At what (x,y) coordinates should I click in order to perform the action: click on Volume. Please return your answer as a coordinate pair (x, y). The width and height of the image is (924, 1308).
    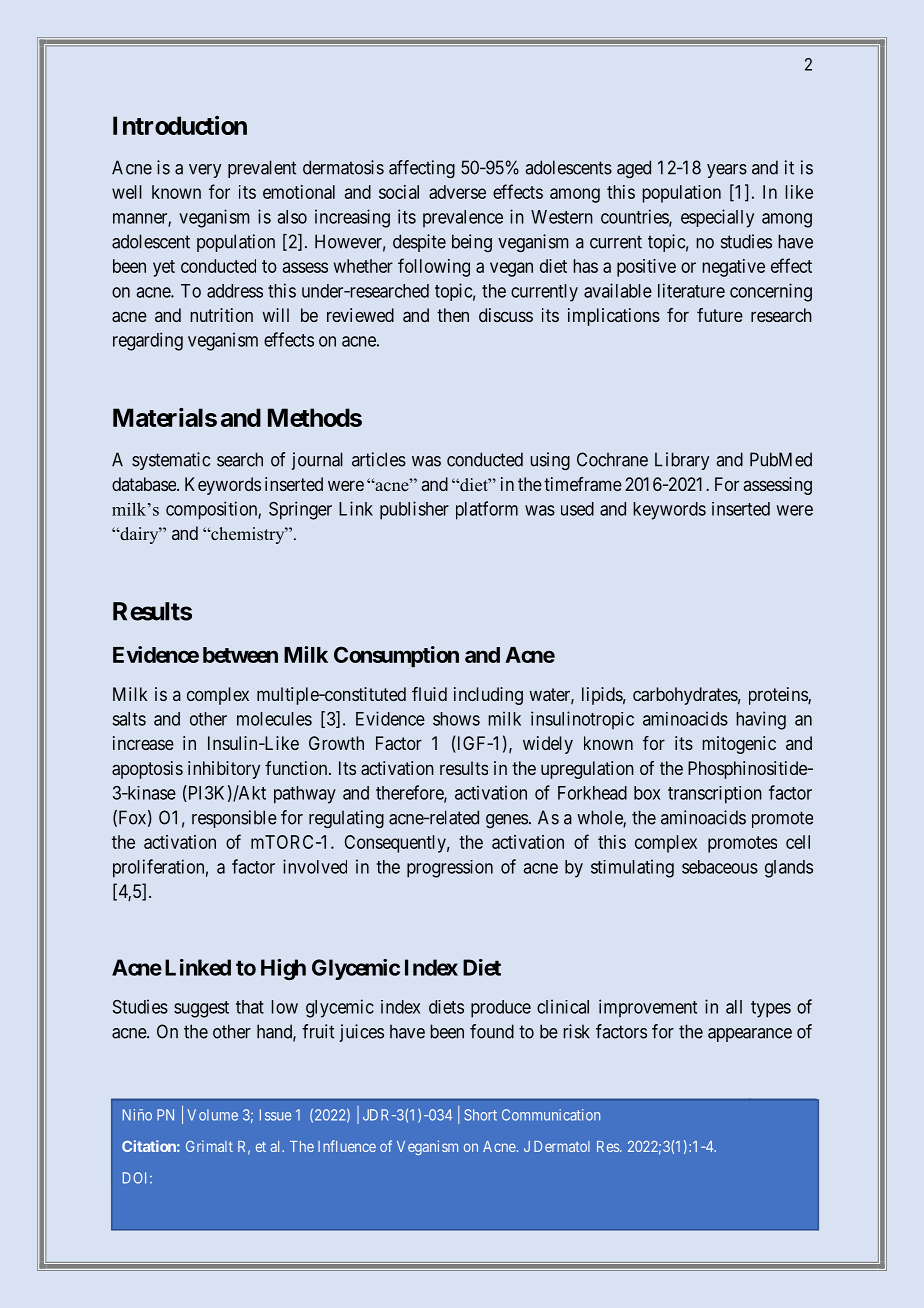
    Looking at the image, I should click on (212, 1115).
